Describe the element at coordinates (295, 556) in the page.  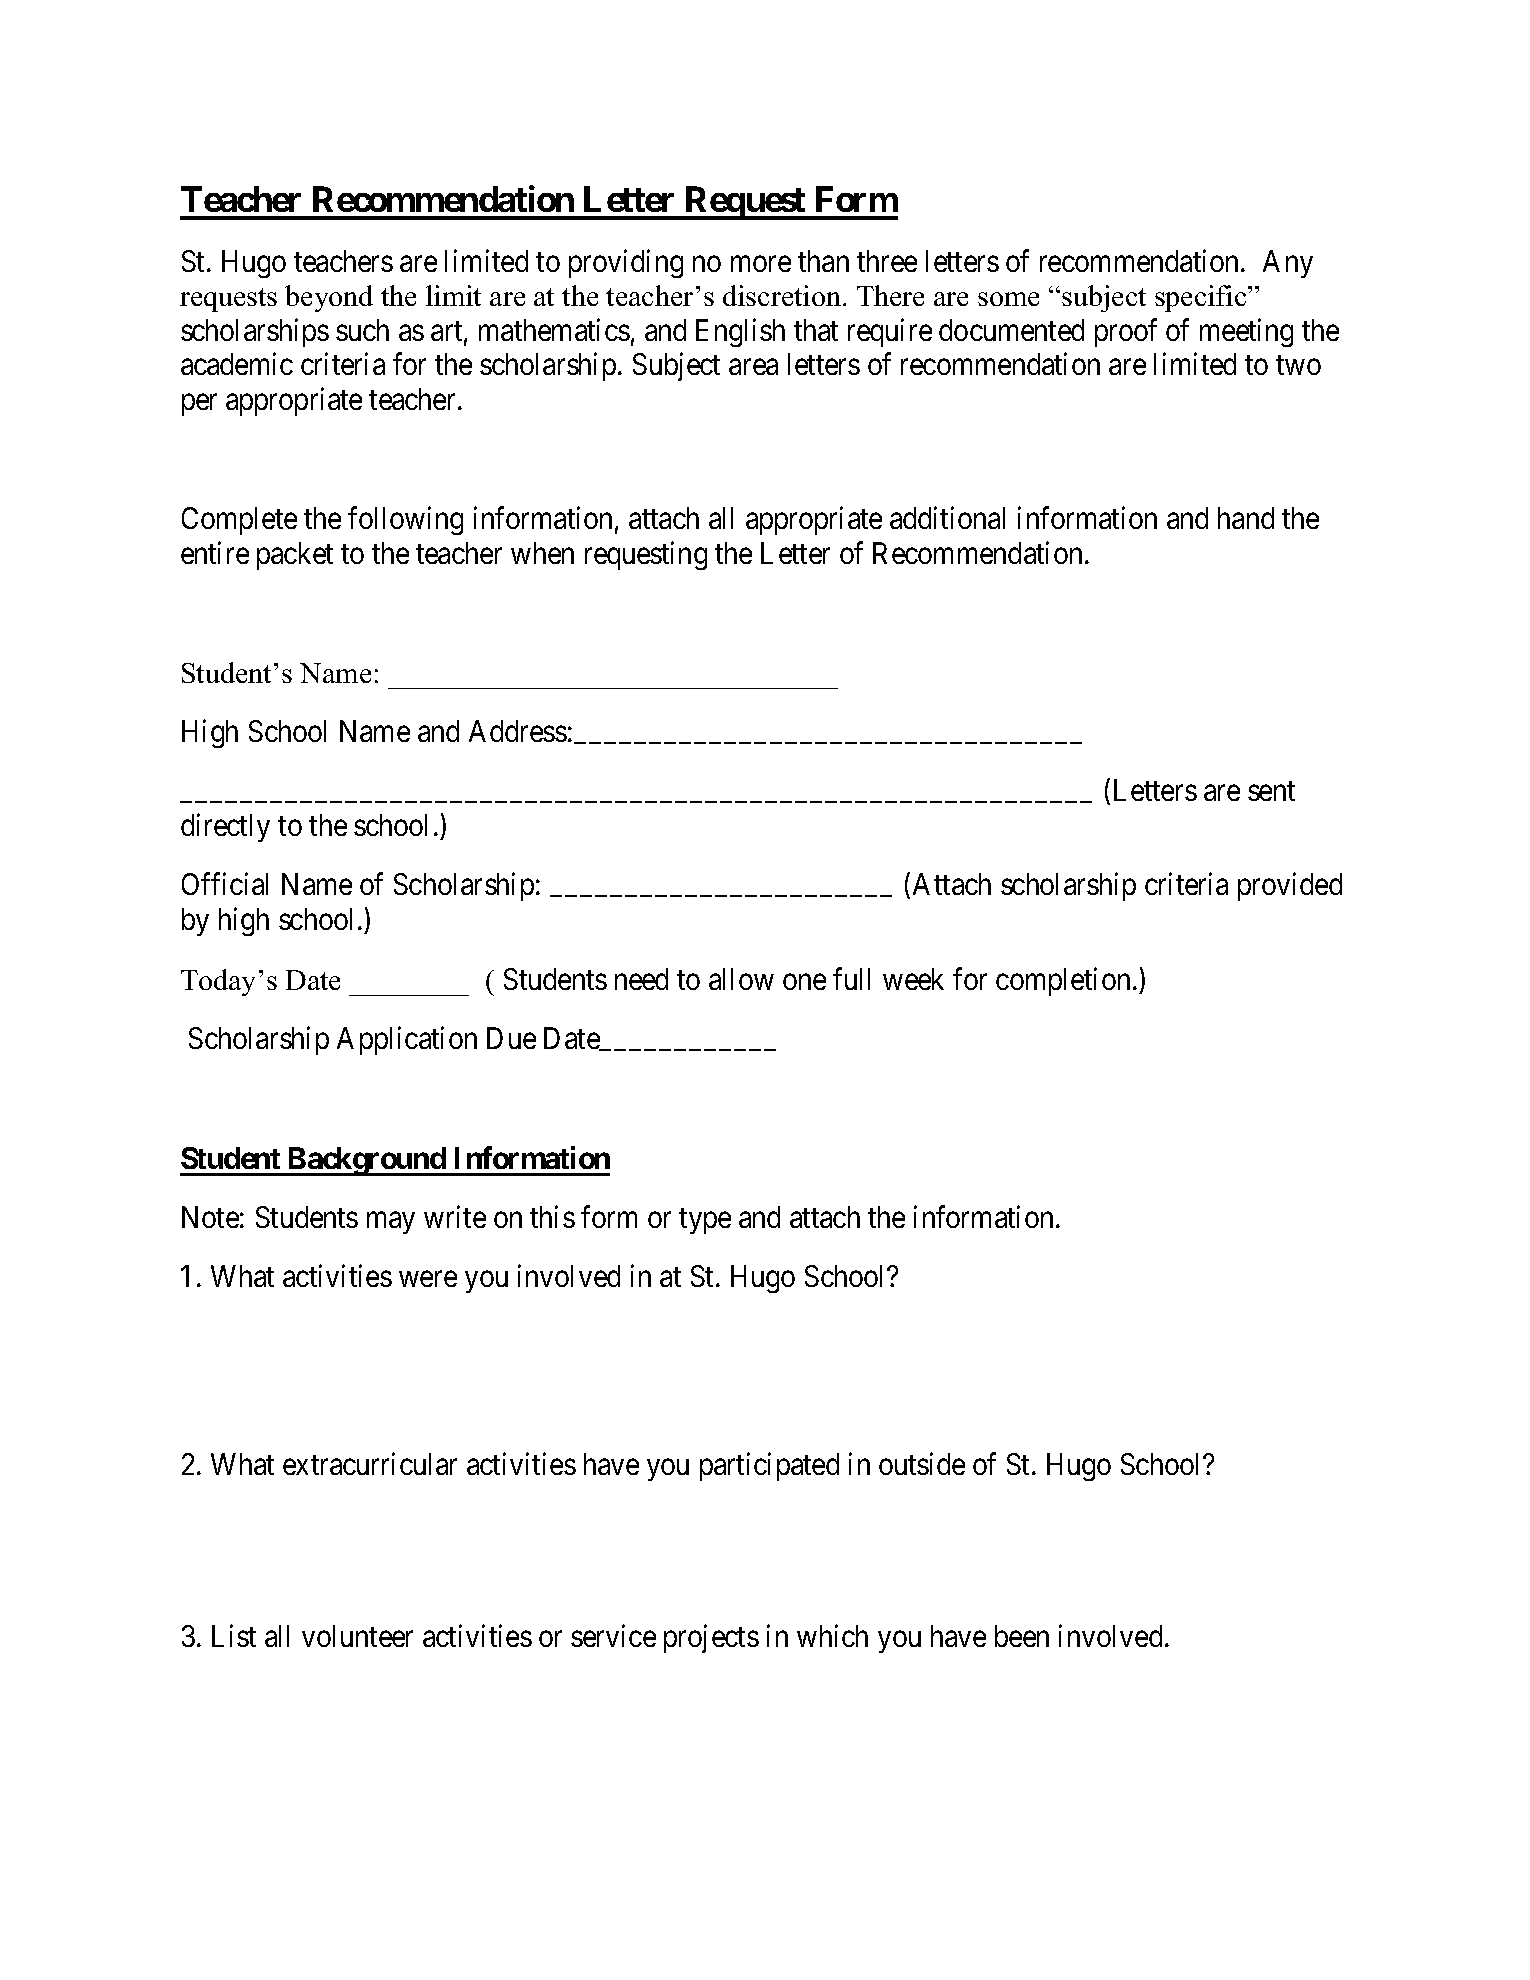
I see `packet` at that location.
